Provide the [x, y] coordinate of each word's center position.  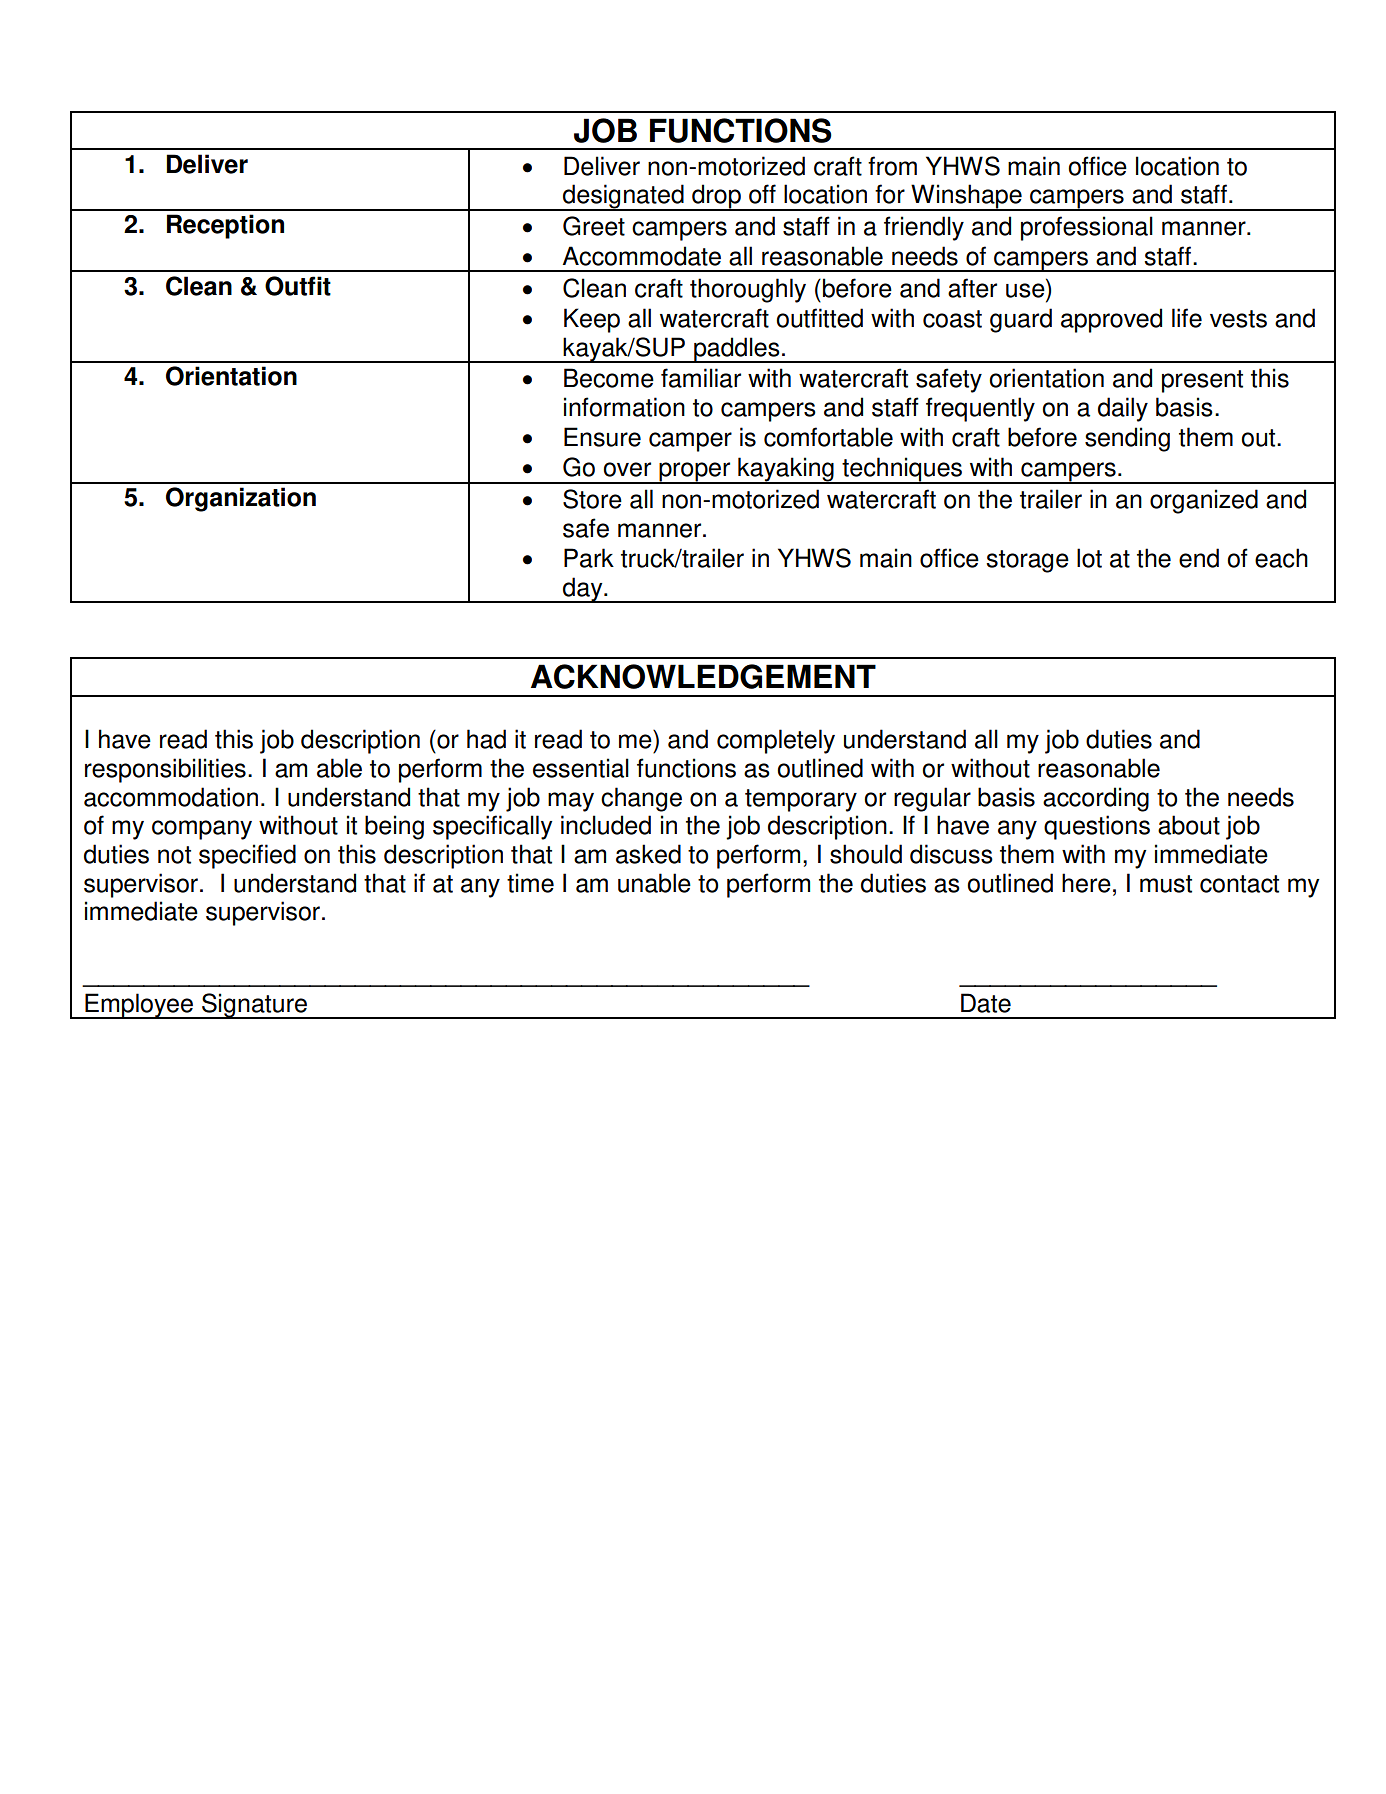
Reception [225, 226]
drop [716, 197]
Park [589, 558]
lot [1089, 558]
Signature [254, 1006]
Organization [241, 499]
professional [1087, 228]
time [530, 883]
